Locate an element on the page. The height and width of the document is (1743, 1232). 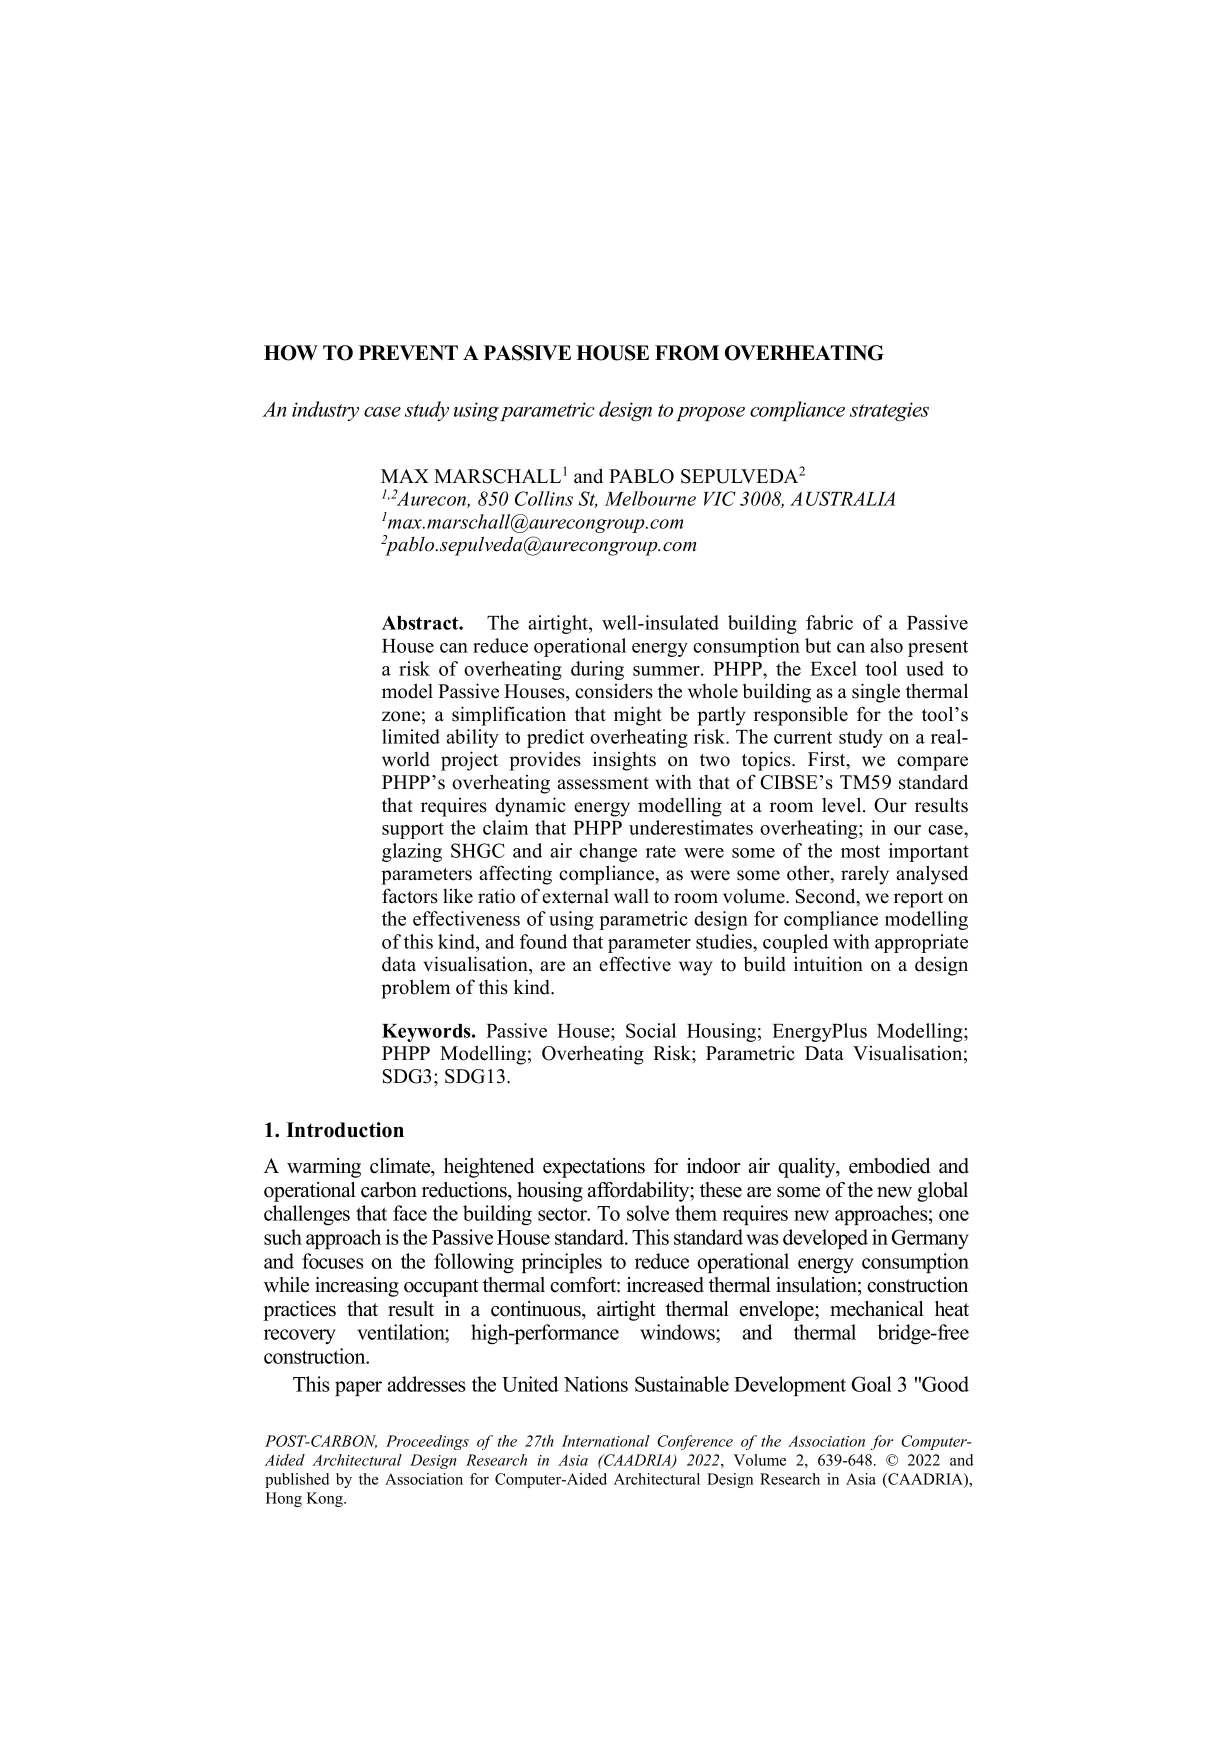
Kong is located at coordinates (326, 1499).
